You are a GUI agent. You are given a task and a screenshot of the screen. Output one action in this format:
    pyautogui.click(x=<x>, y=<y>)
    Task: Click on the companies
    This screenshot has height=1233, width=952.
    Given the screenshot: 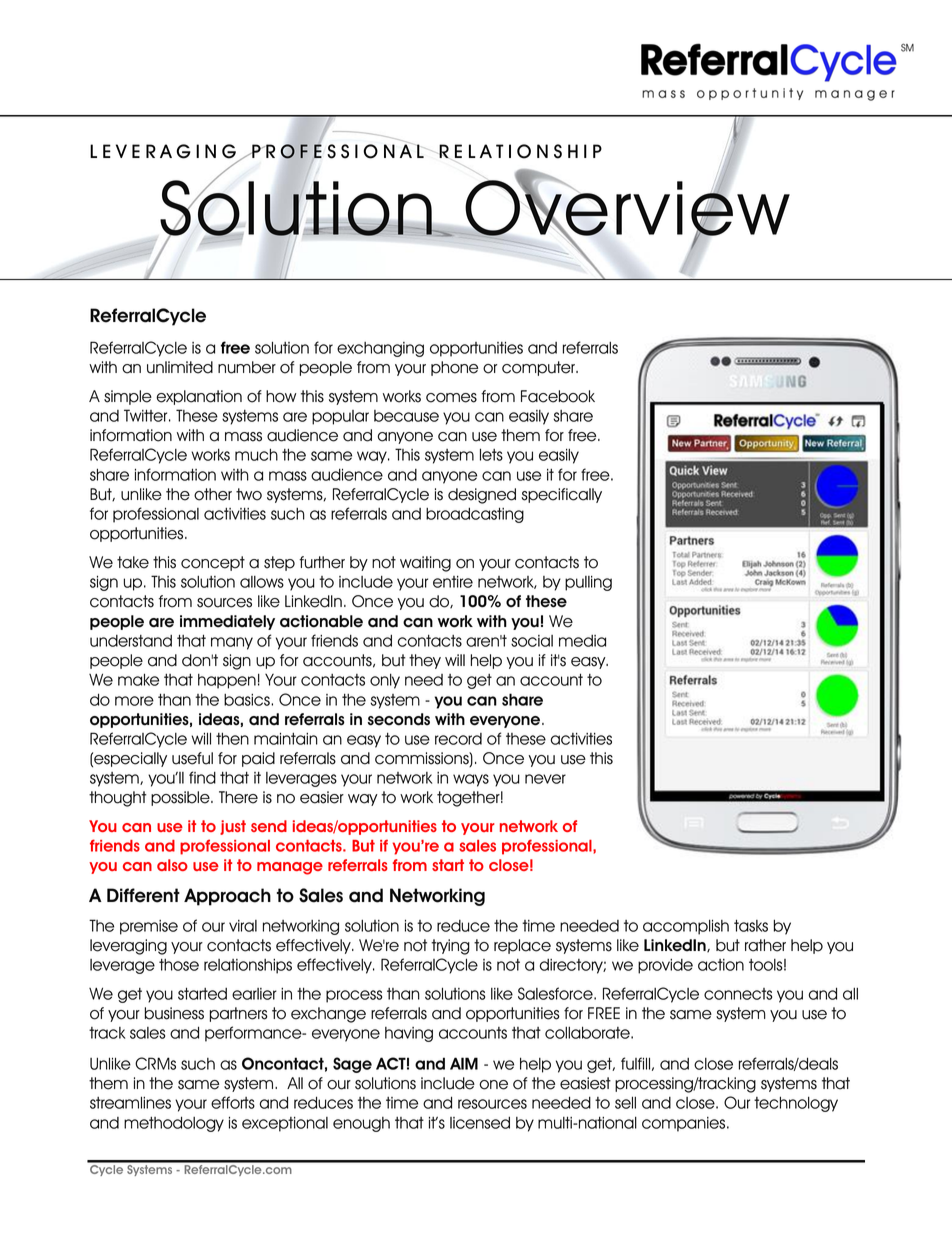 What is the action you would take?
    pyautogui.click(x=685, y=1124)
